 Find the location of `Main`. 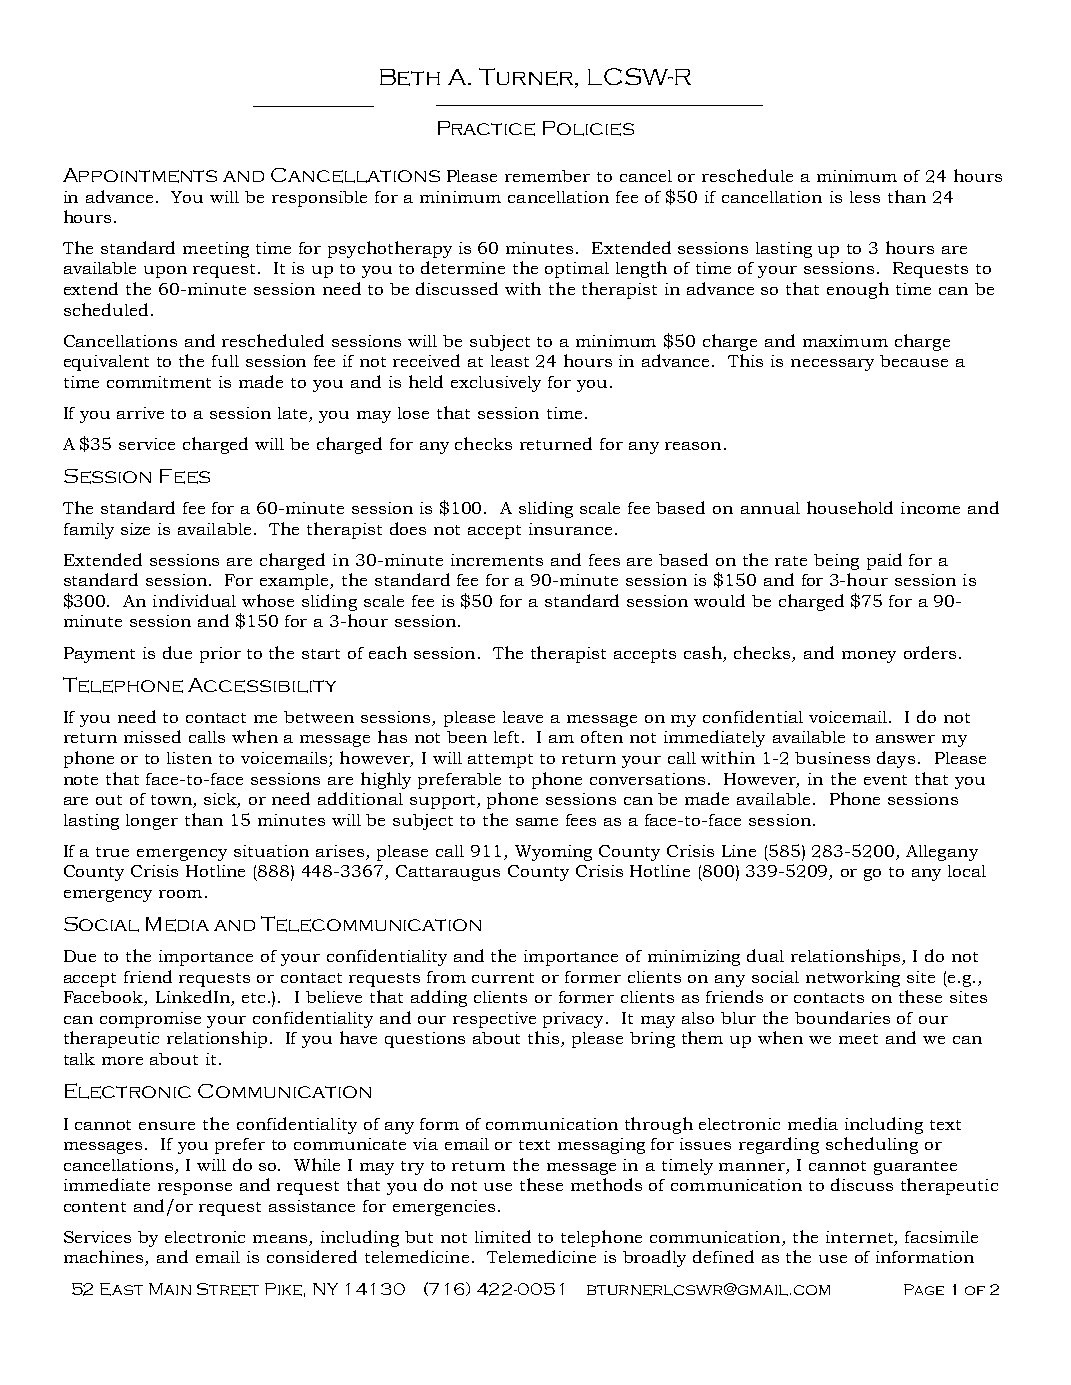

Main is located at coordinates (170, 1289).
